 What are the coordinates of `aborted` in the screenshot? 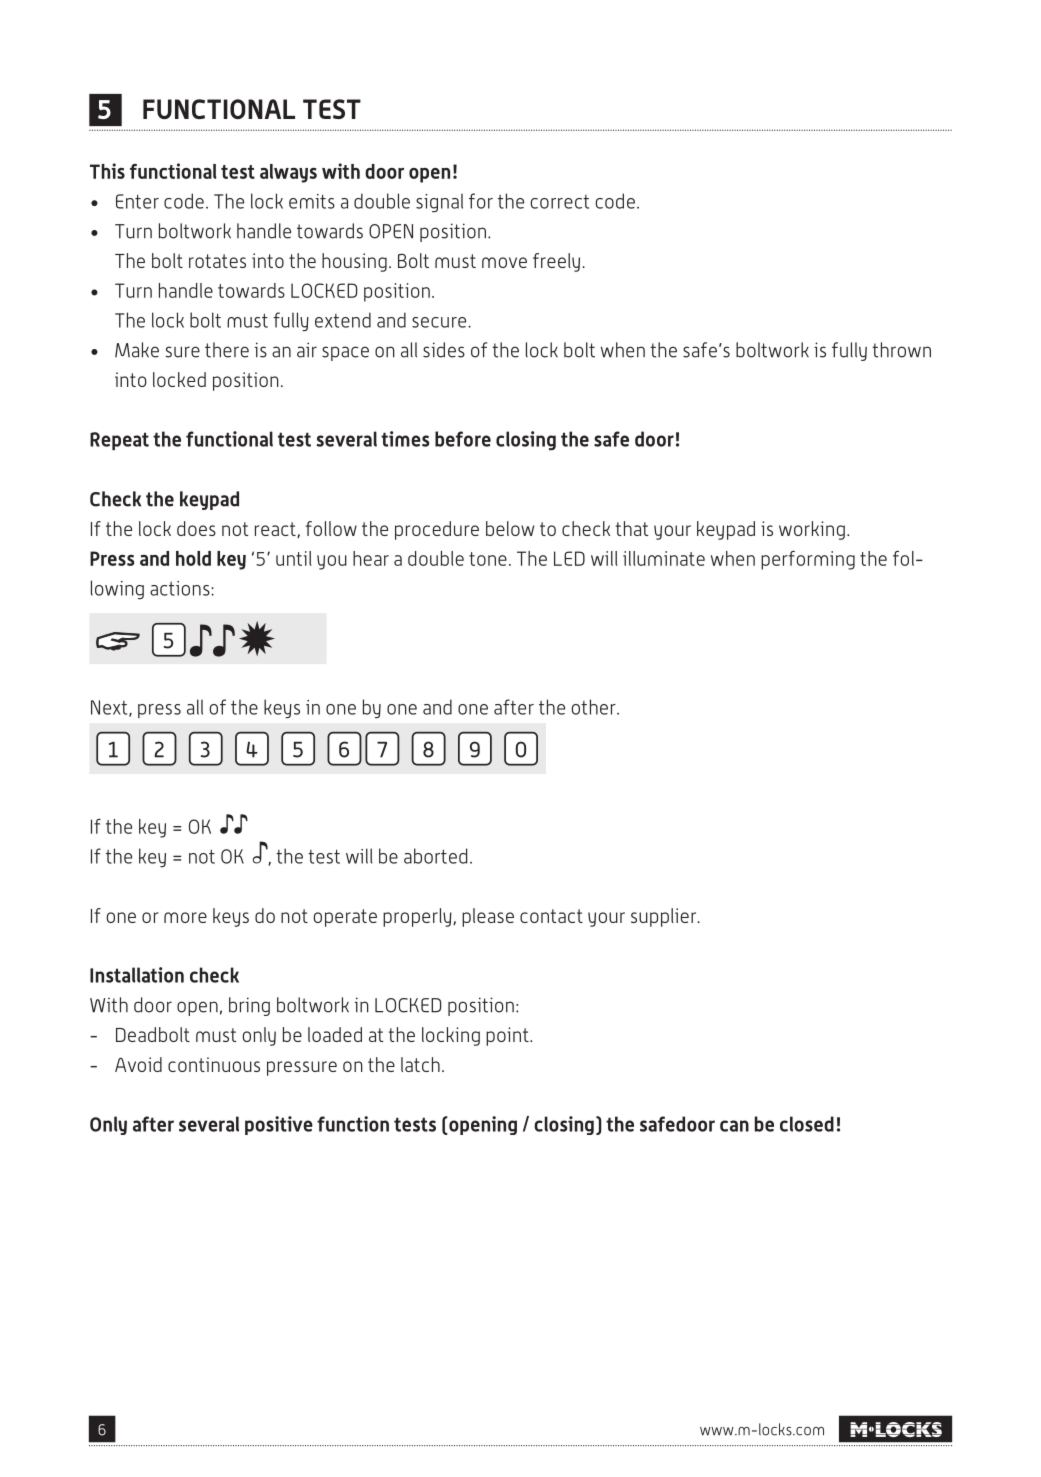 It's located at (435, 856).
